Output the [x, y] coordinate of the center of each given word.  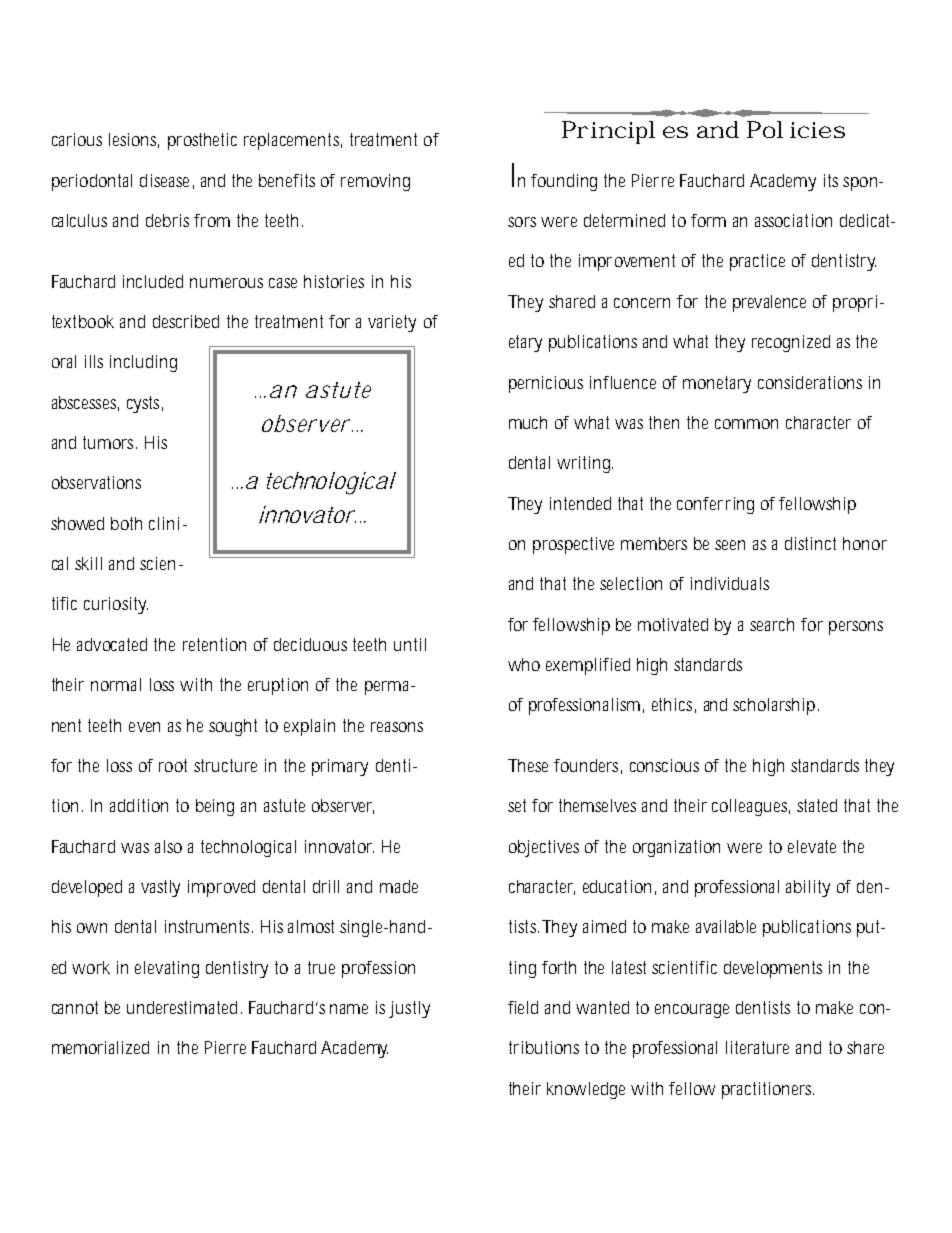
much [528, 422]
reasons [397, 727]
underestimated [182, 1007]
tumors [110, 442]
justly [409, 1009]
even [144, 727]
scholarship [776, 706]
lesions [134, 140]
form [708, 220]
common [746, 424]
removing [375, 182]
